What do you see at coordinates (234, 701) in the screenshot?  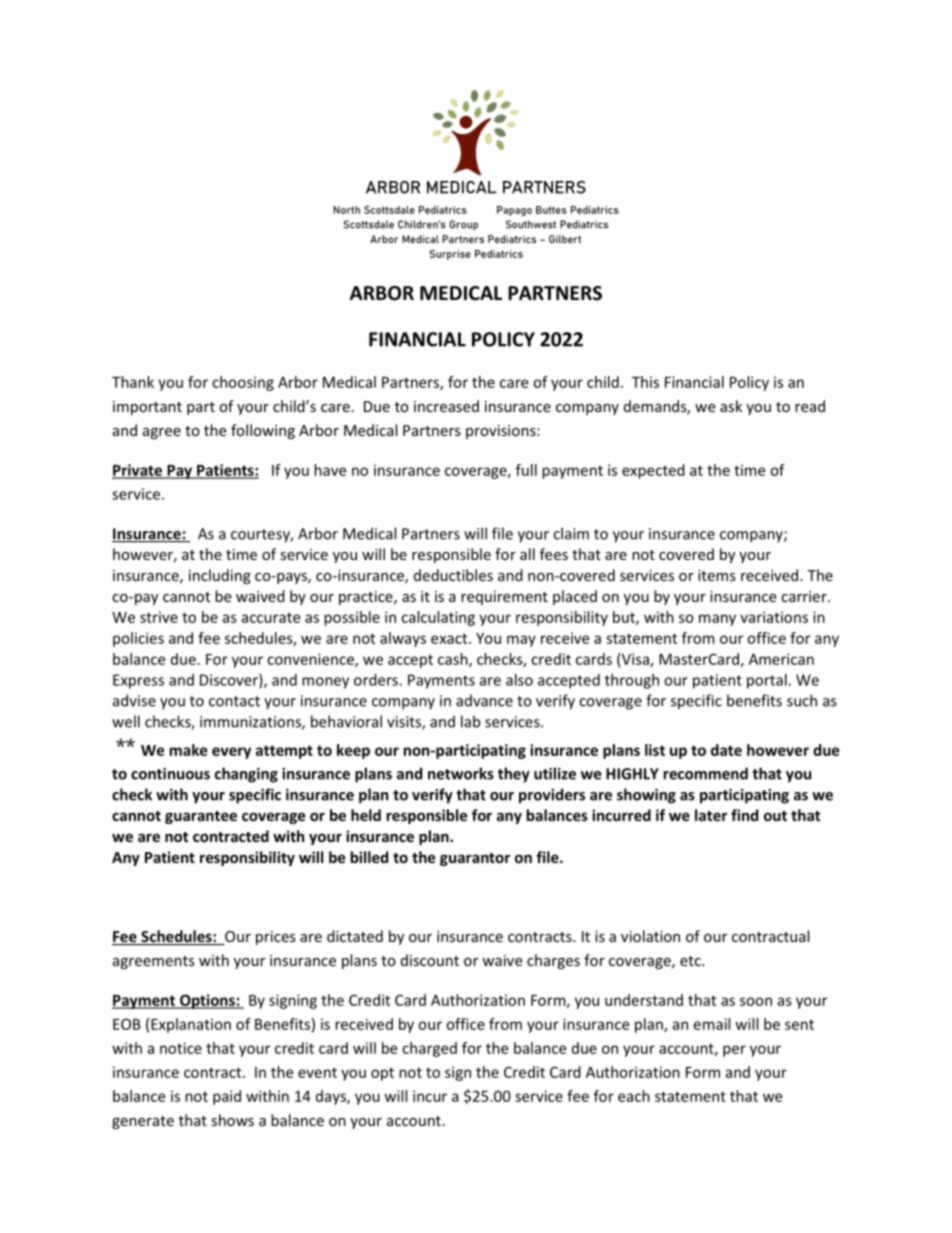 I see `contact` at bounding box center [234, 701].
